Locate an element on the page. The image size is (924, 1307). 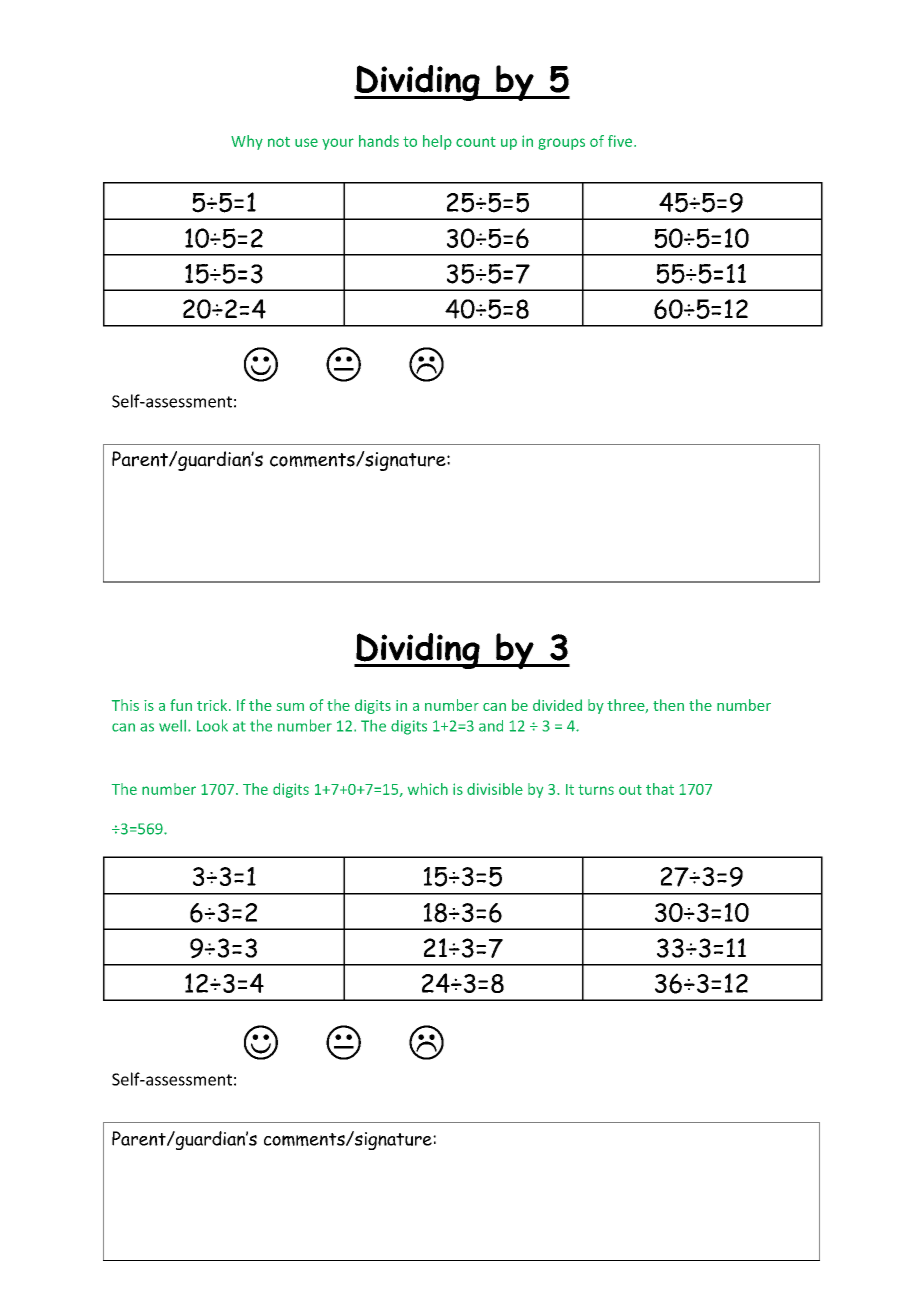
sum is located at coordinates (290, 707).
